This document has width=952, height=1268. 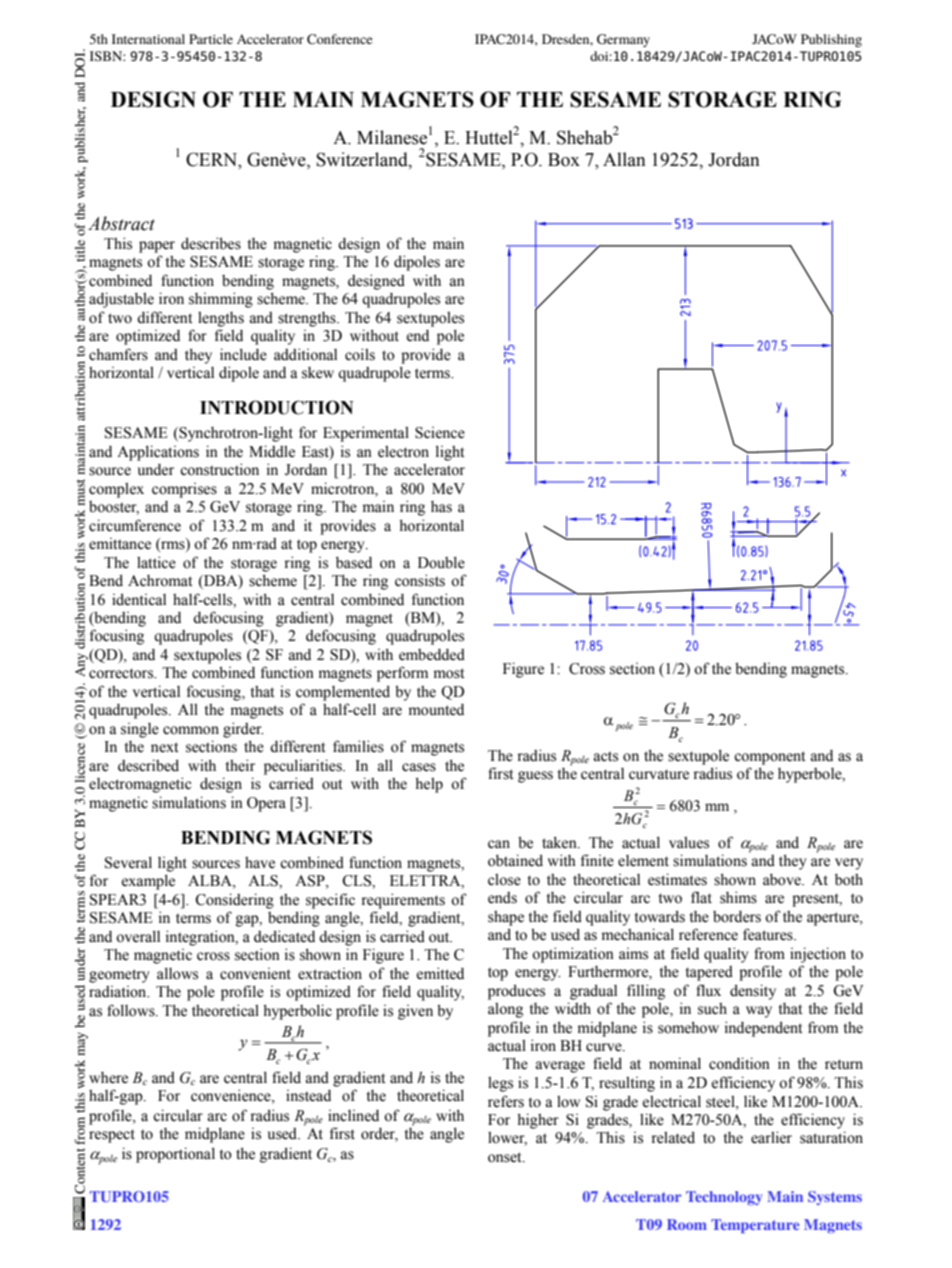 I want to click on identical, so click(x=139, y=599).
